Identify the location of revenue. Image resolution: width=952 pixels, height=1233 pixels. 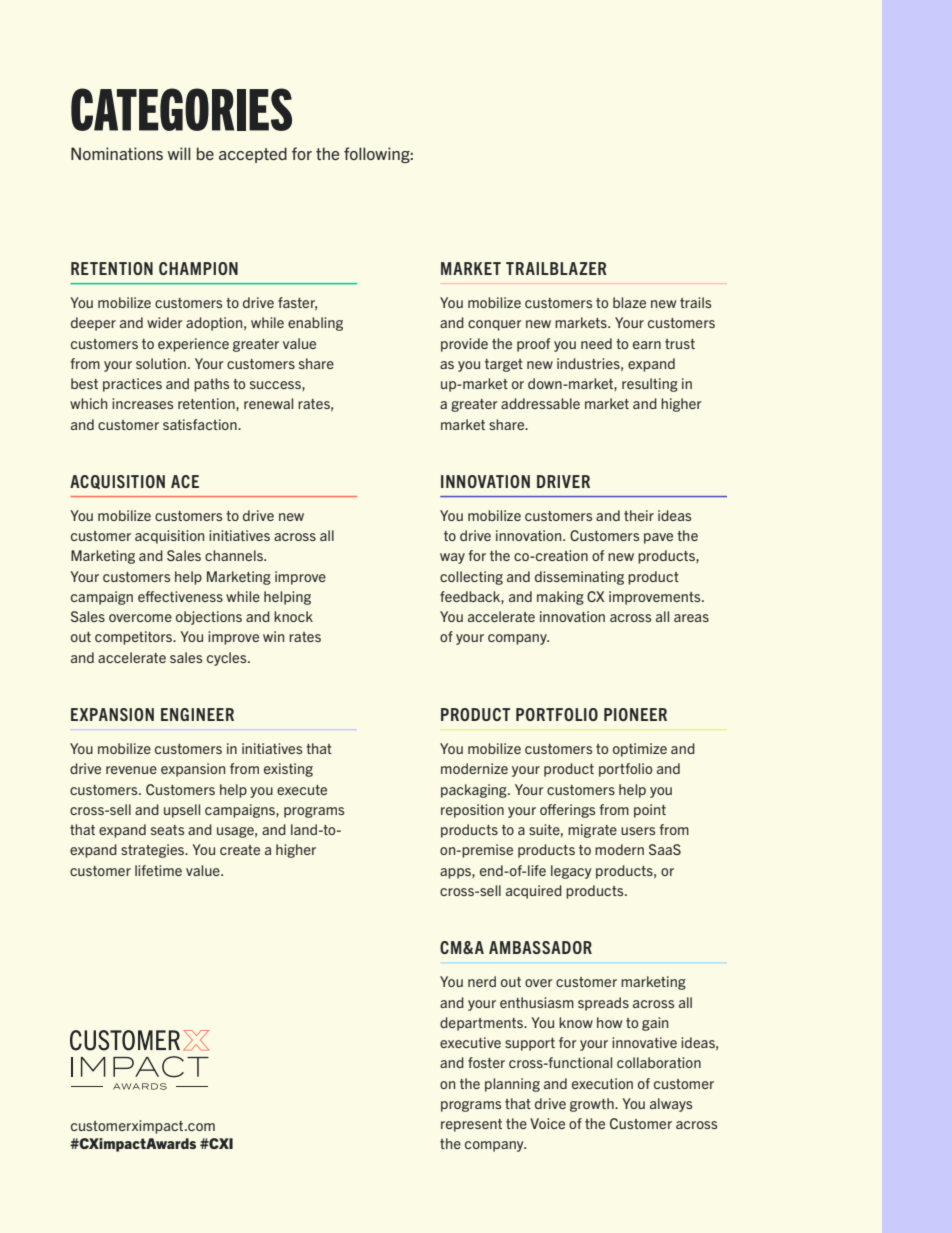
(131, 770).
